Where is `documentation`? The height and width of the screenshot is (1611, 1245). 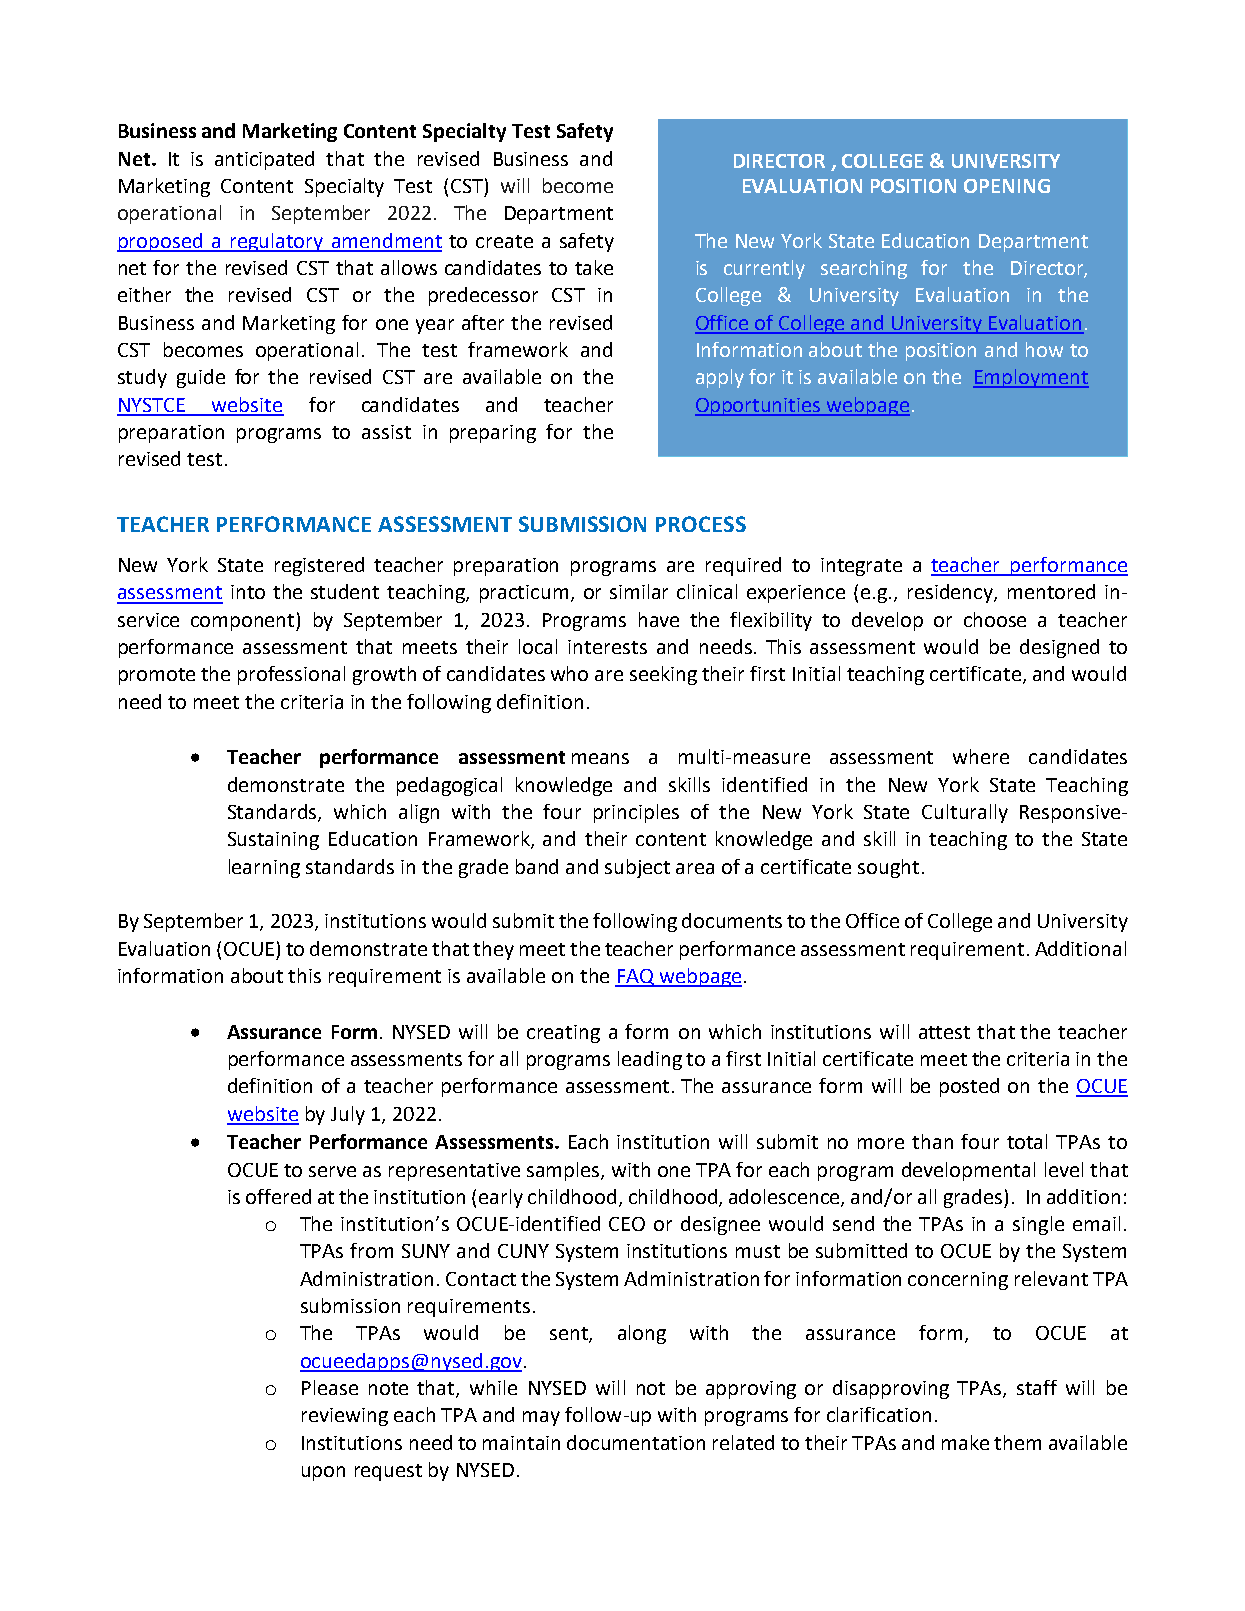 documentation is located at coordinates (636, 1442).
